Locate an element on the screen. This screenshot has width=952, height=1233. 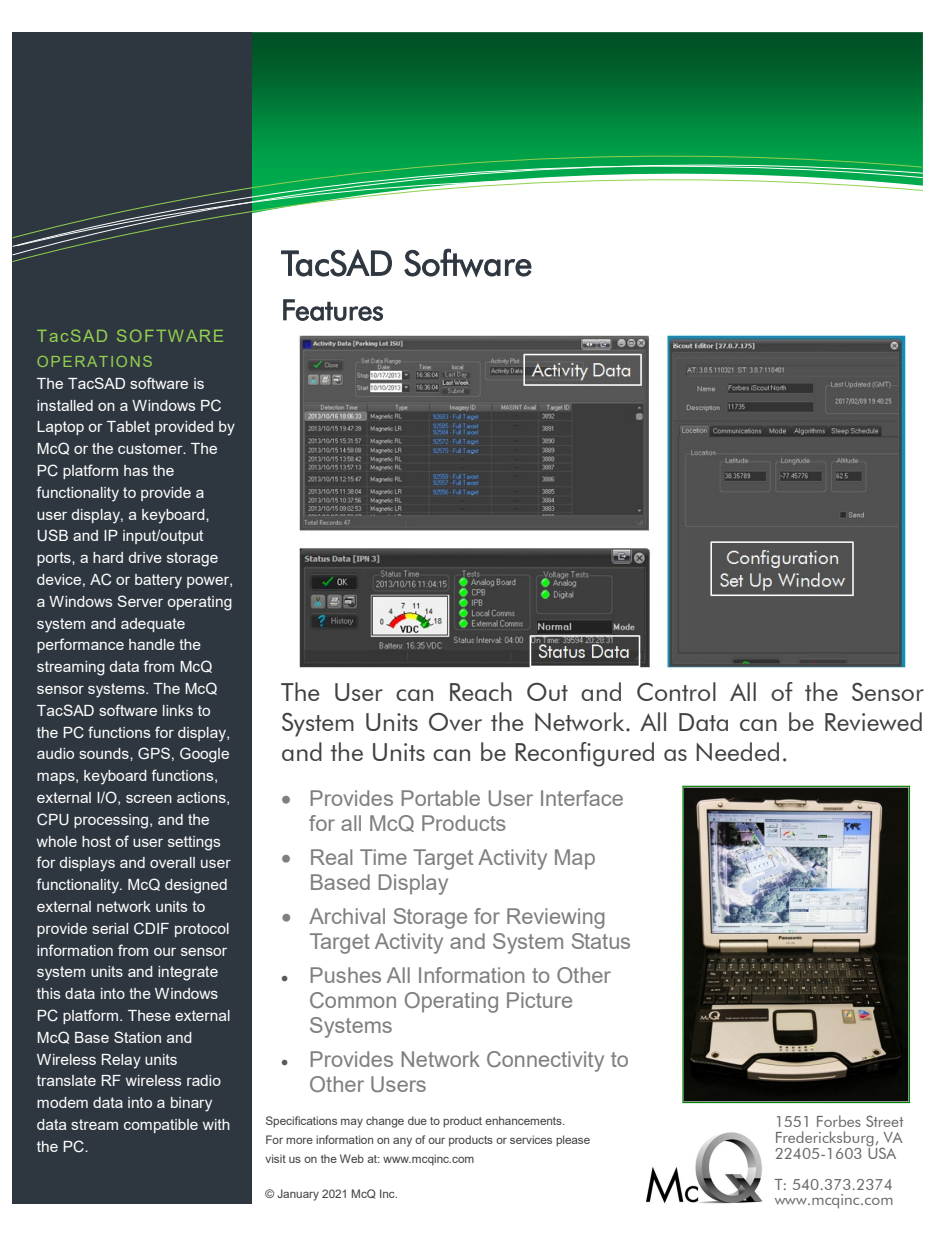
Features is located at coordinates (333, 310).
